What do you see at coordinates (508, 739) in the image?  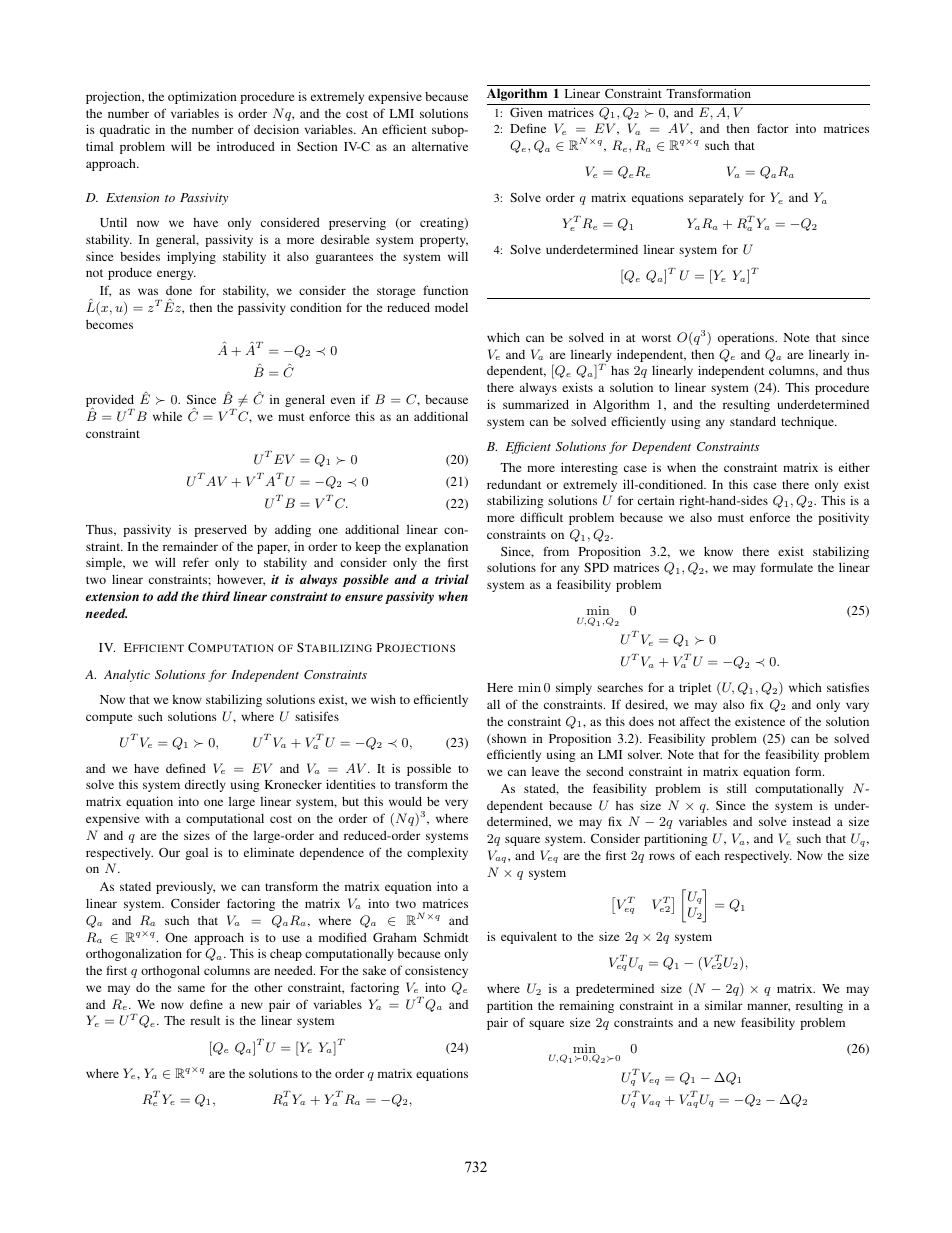 I see `shown` at bounding box center [508, 739].
